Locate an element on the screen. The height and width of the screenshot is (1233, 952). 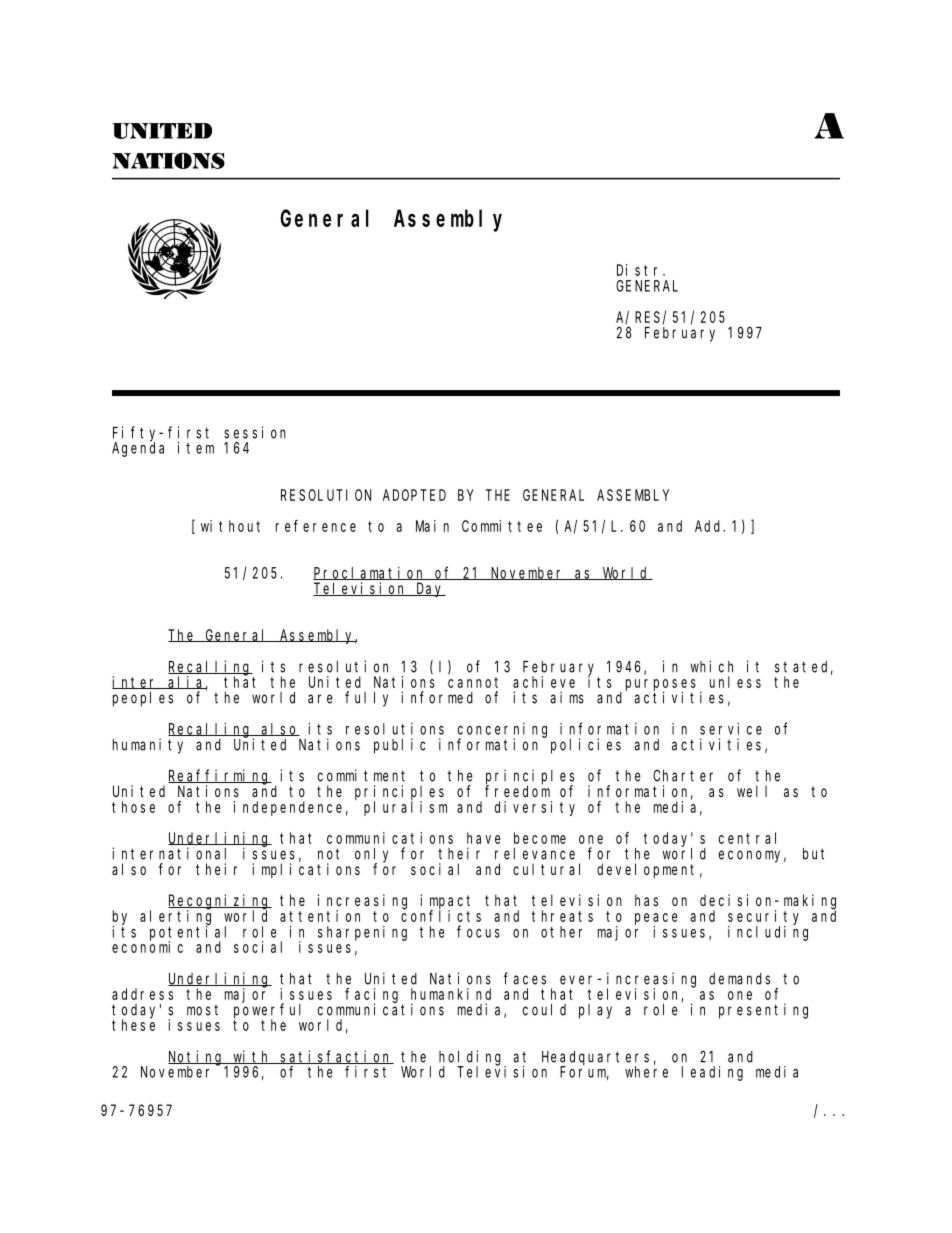
service is located at coordinates (731, 729).
